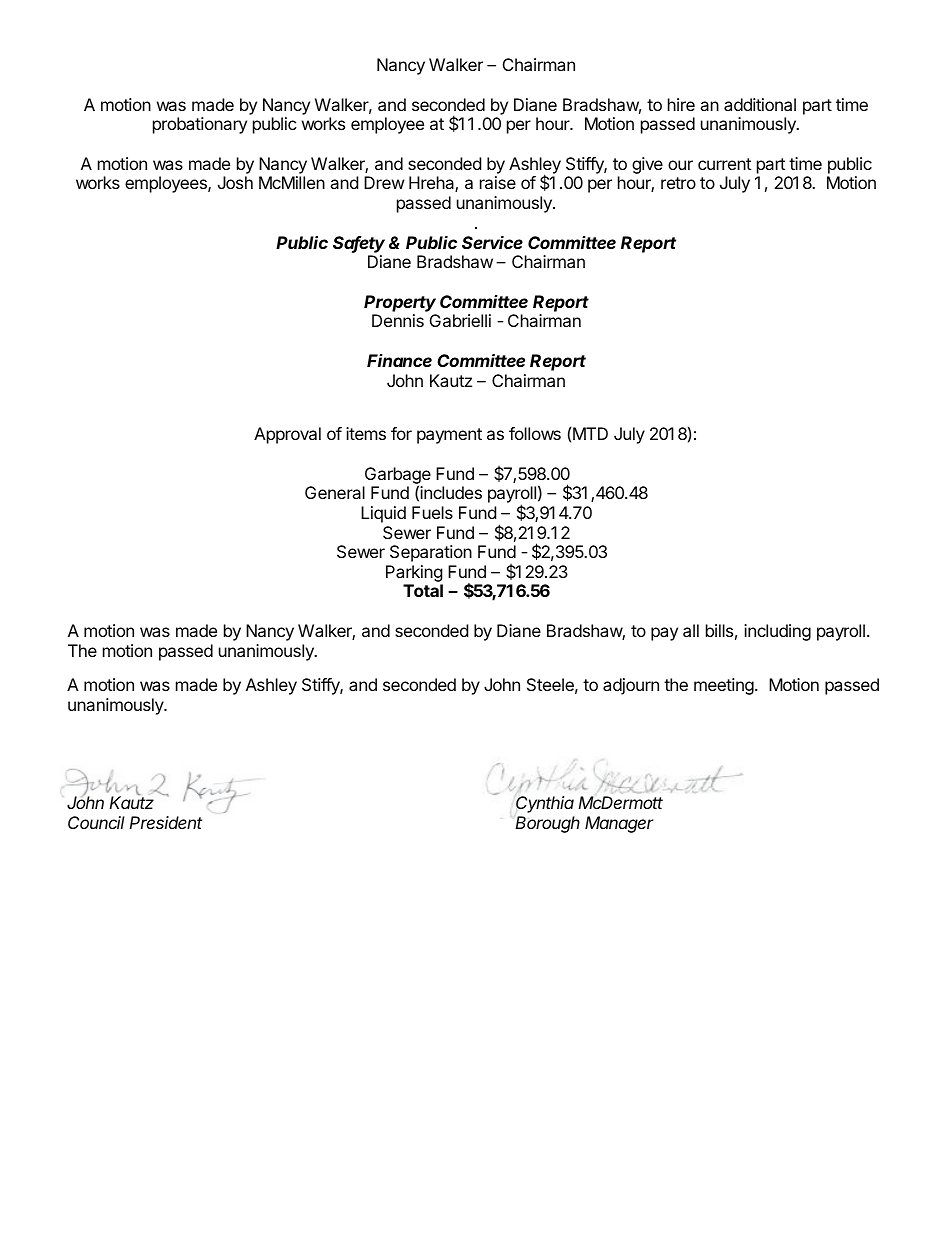 Image resolution: width=952 pixels, height=1233 pixels. I want to click on all, so click(691, 630).
